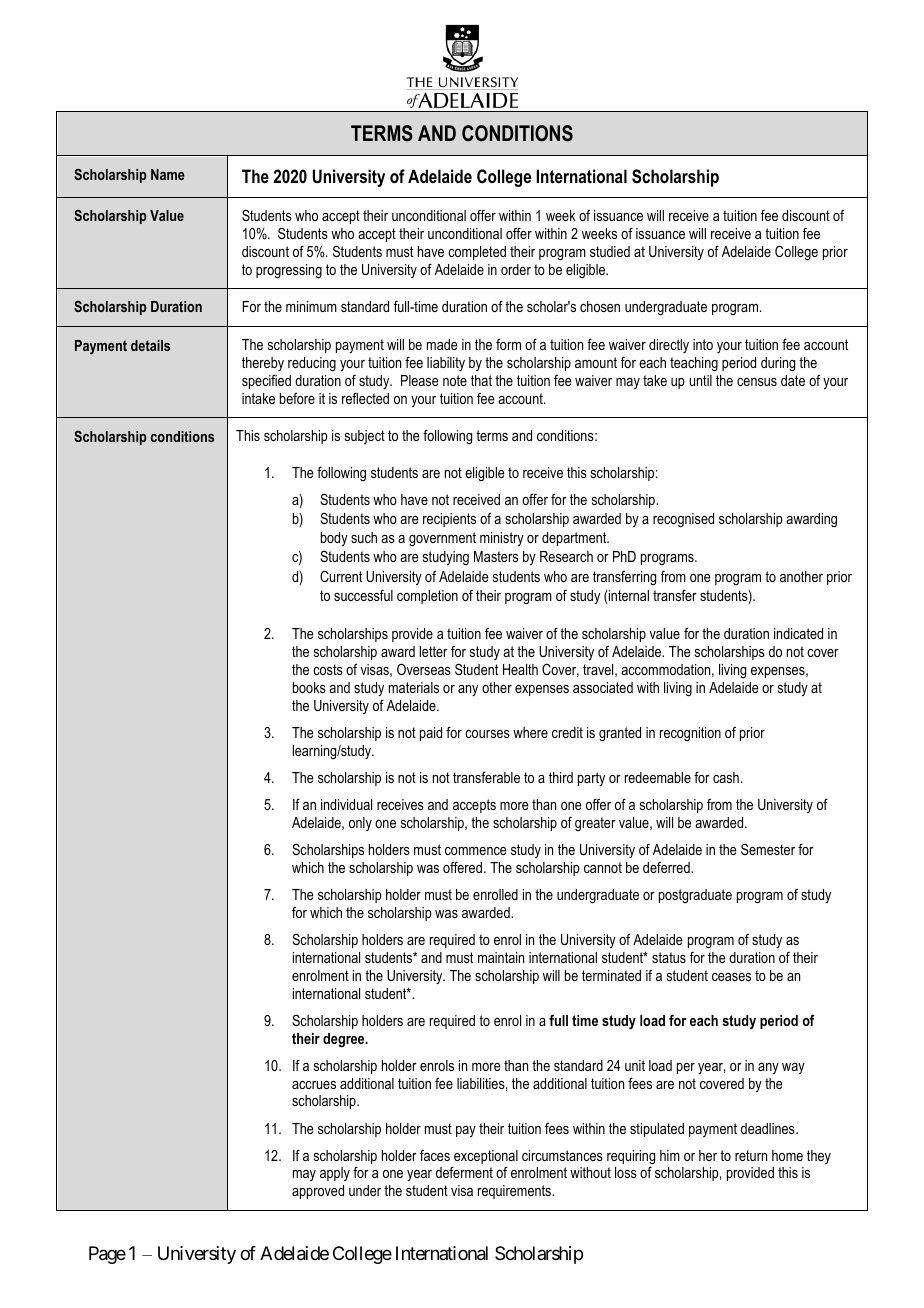 The image size is (924, 1308). Describe the element at coordinates (731, 977) in the screenshot. I see `ceases` at that location.
